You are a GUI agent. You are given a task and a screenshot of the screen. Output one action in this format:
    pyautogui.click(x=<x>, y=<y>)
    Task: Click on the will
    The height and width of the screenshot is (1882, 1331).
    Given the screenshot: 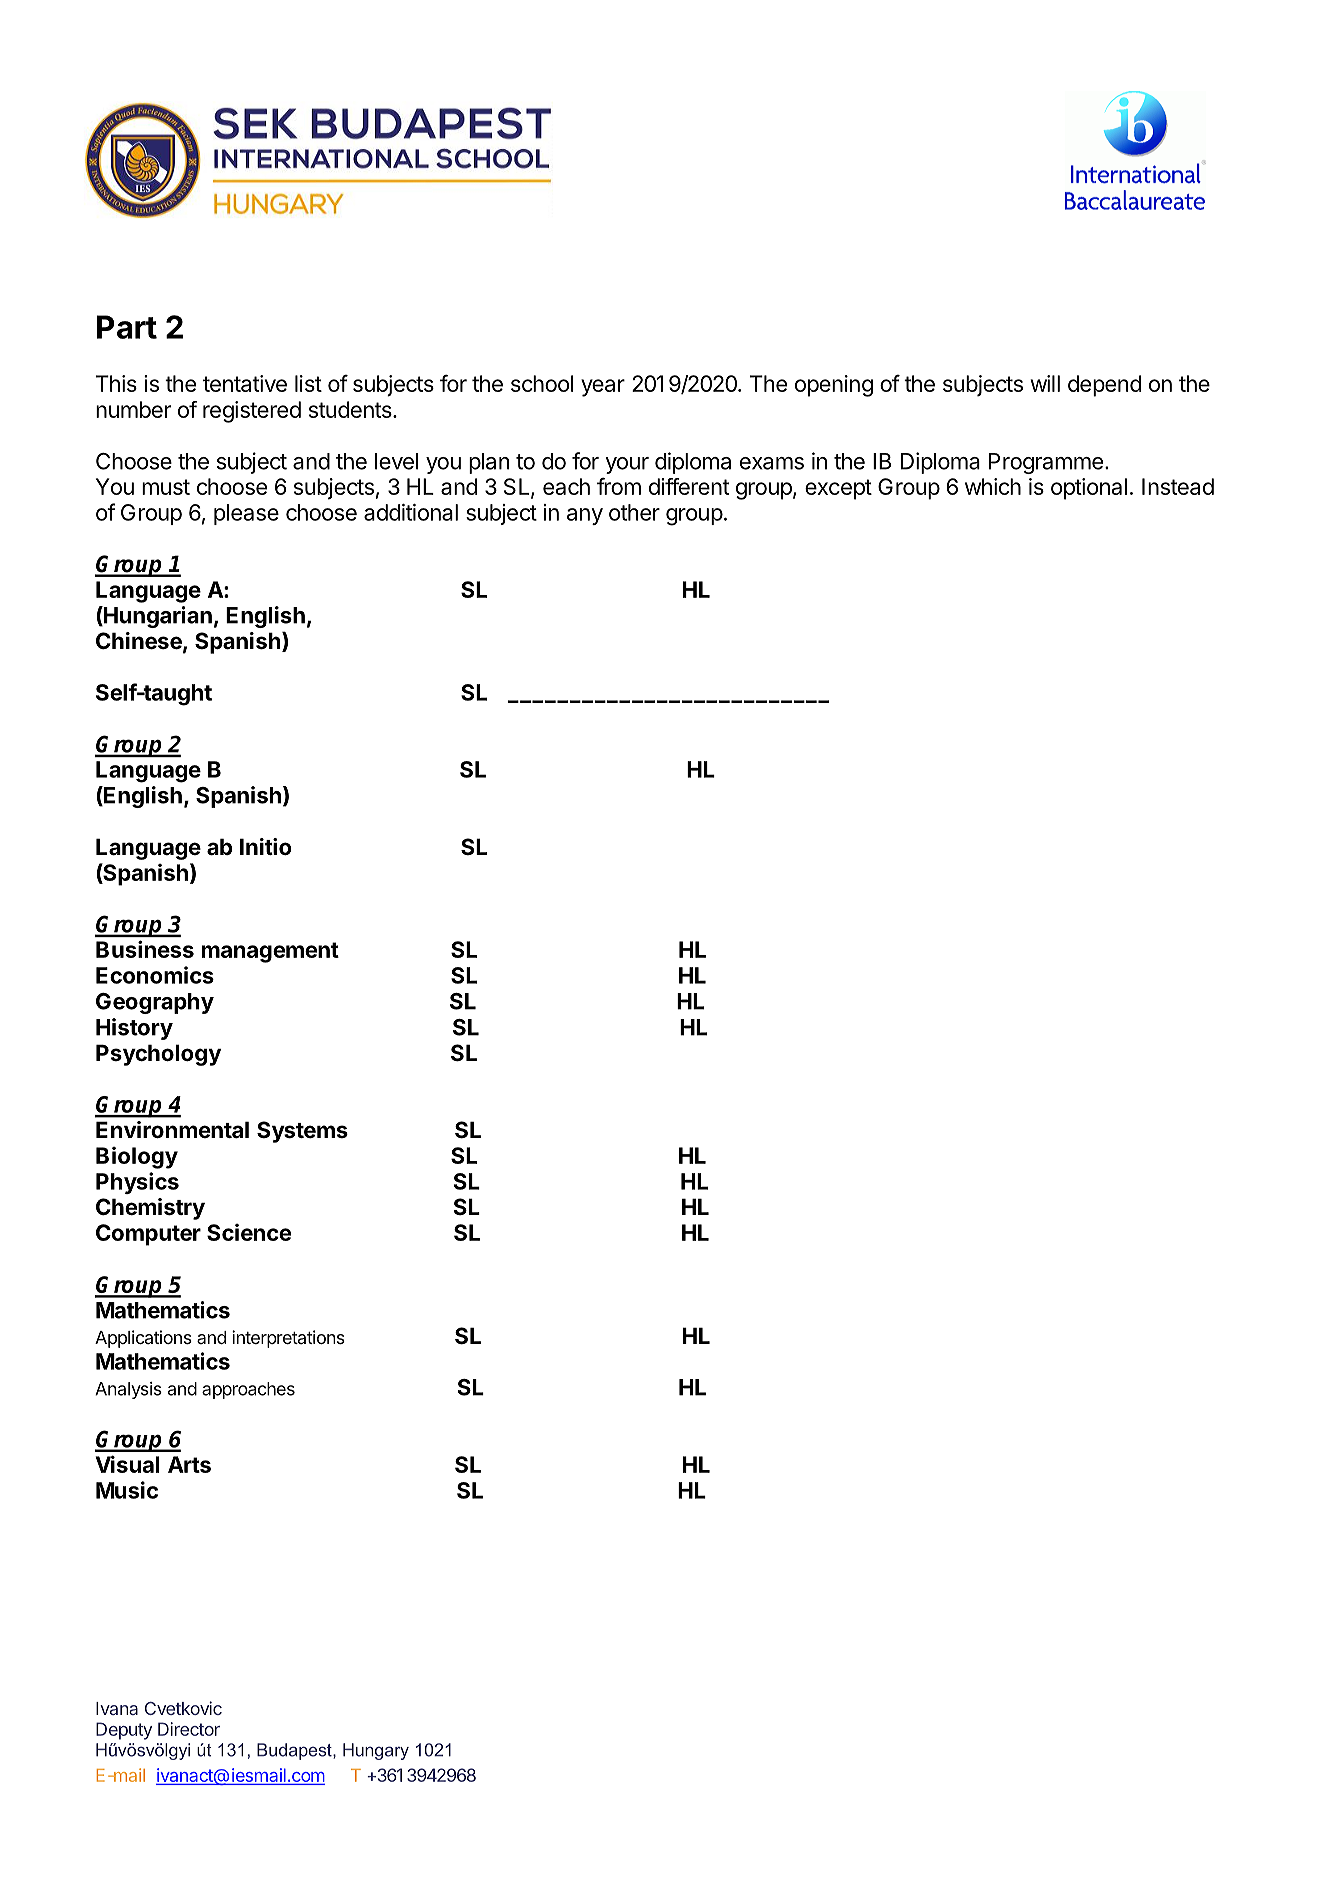 What is the action you would take?
    pyautogui.click(x=1045, y=383)
